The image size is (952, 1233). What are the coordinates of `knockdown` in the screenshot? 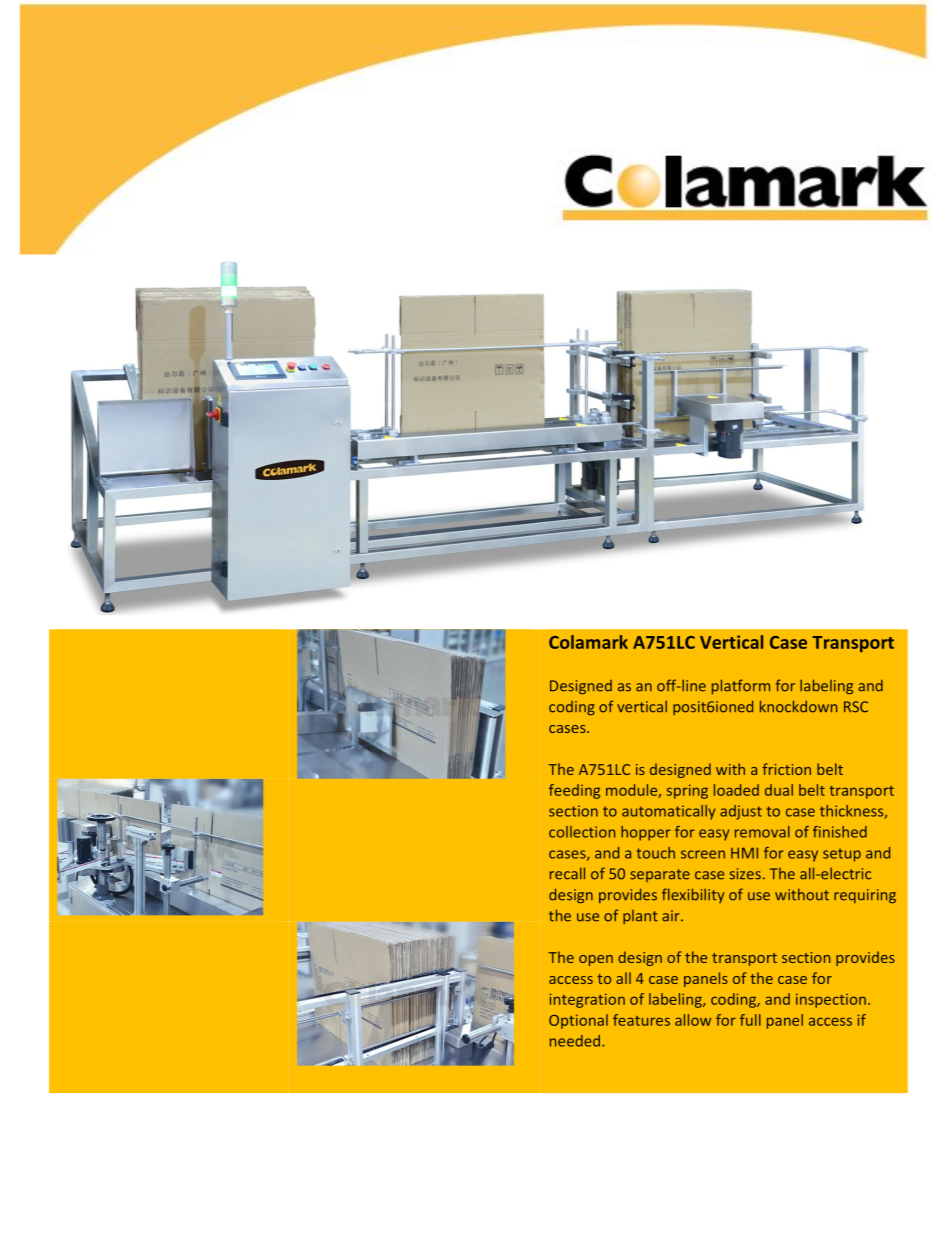 It's located at (798, 706).
